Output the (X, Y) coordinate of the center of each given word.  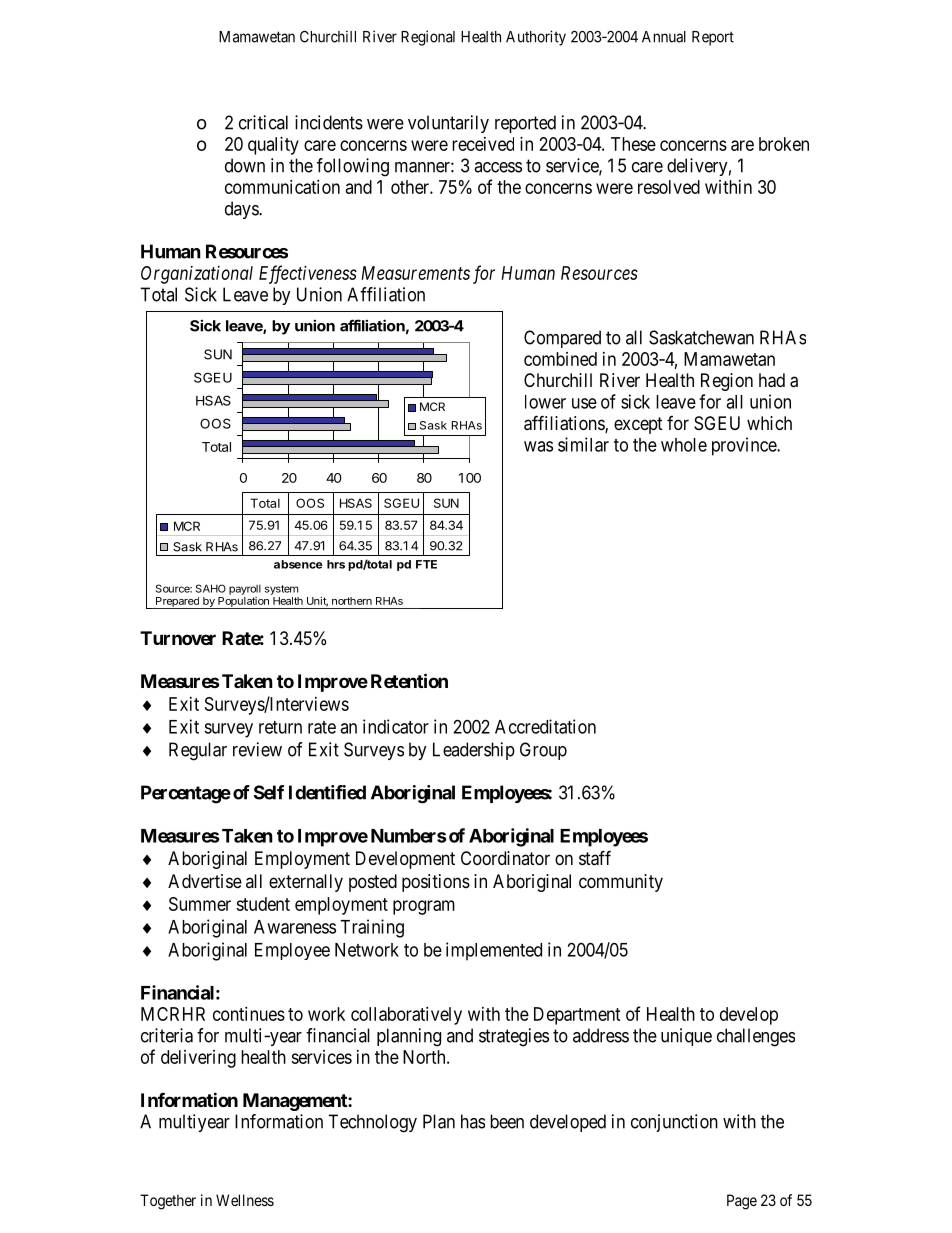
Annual (664, 37)
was (538, 446)
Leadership (474, 751)
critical (263, 122)
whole (684, 445)
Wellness (245, 1200)
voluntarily (448, 124)
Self (269, 792)
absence (298, 564)
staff (595, 858)
